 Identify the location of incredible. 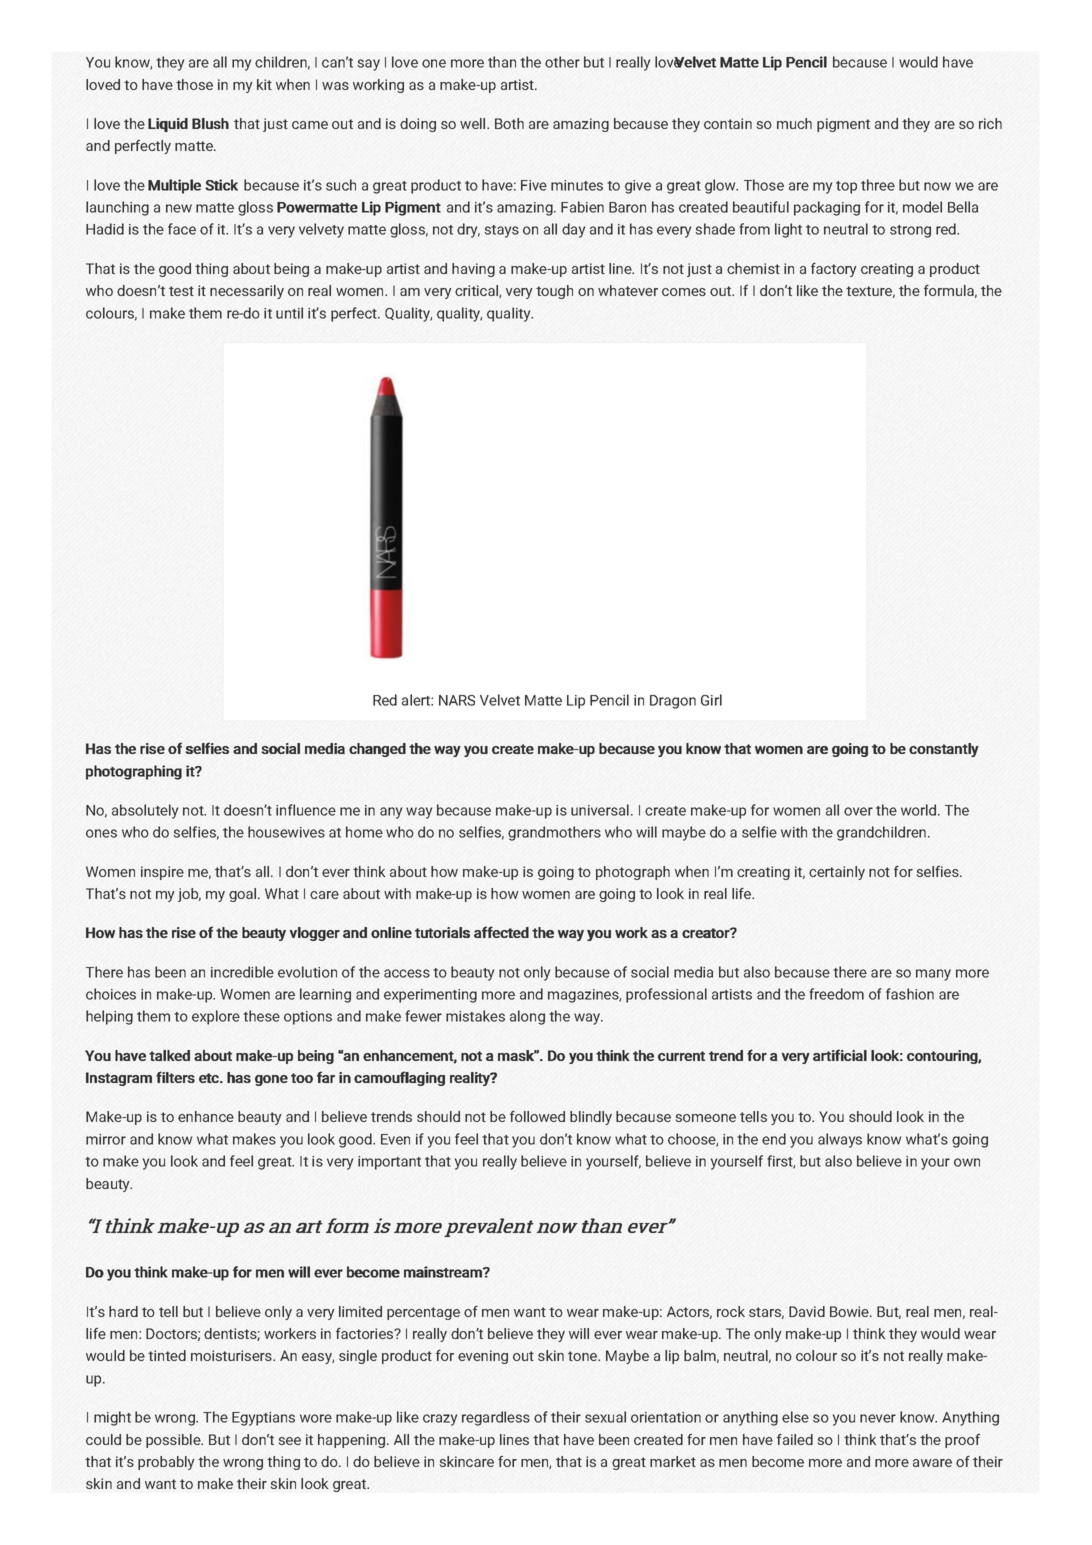
(242, 972).
